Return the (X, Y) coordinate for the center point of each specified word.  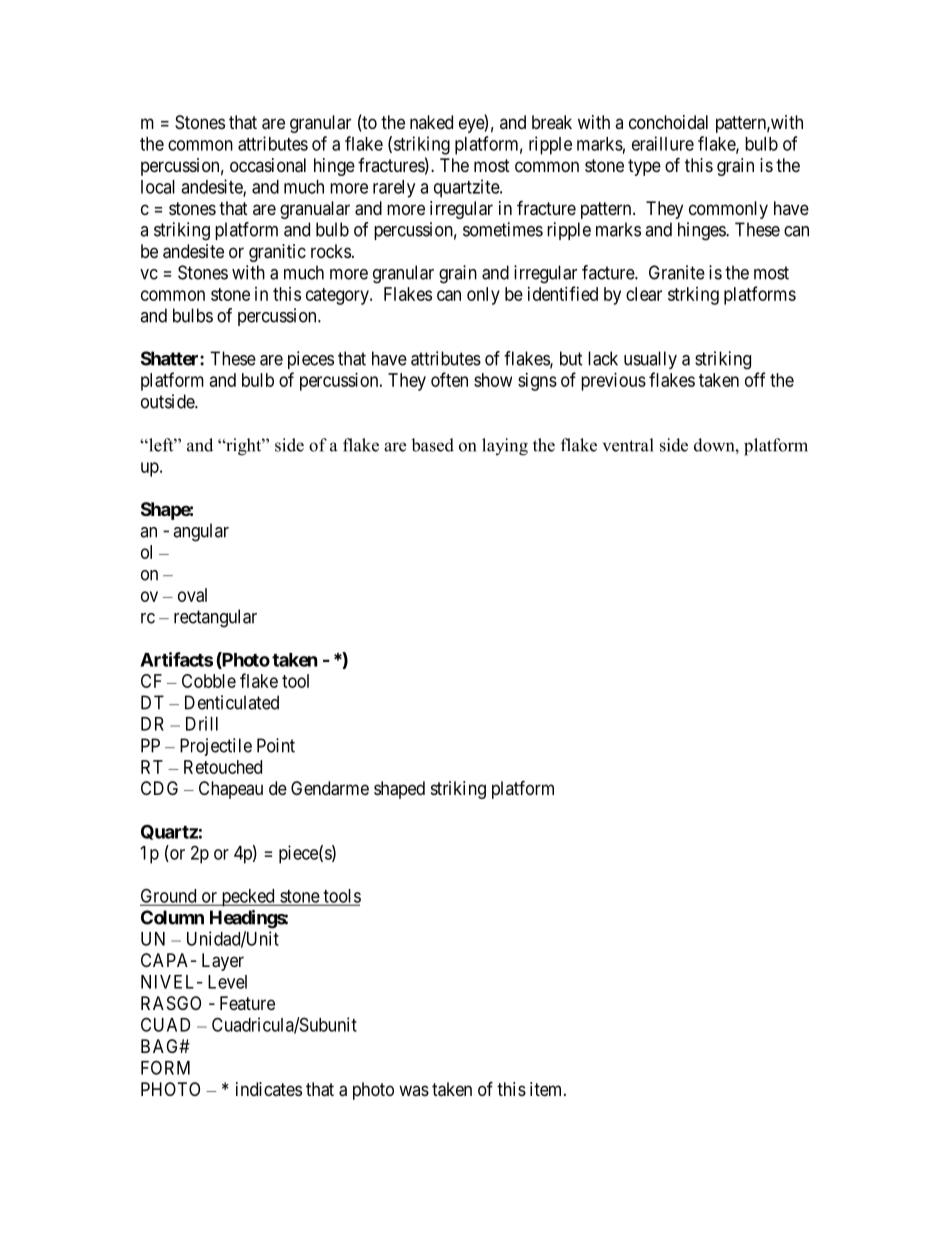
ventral (628, 445)
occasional (268, 165)
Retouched (223, 767)
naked (431, 122)
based (432, 445)
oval (192, 595)
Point (276, 745)
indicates (269, 1089)
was (414, 1090)
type (644, 167)
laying (505, 447)
